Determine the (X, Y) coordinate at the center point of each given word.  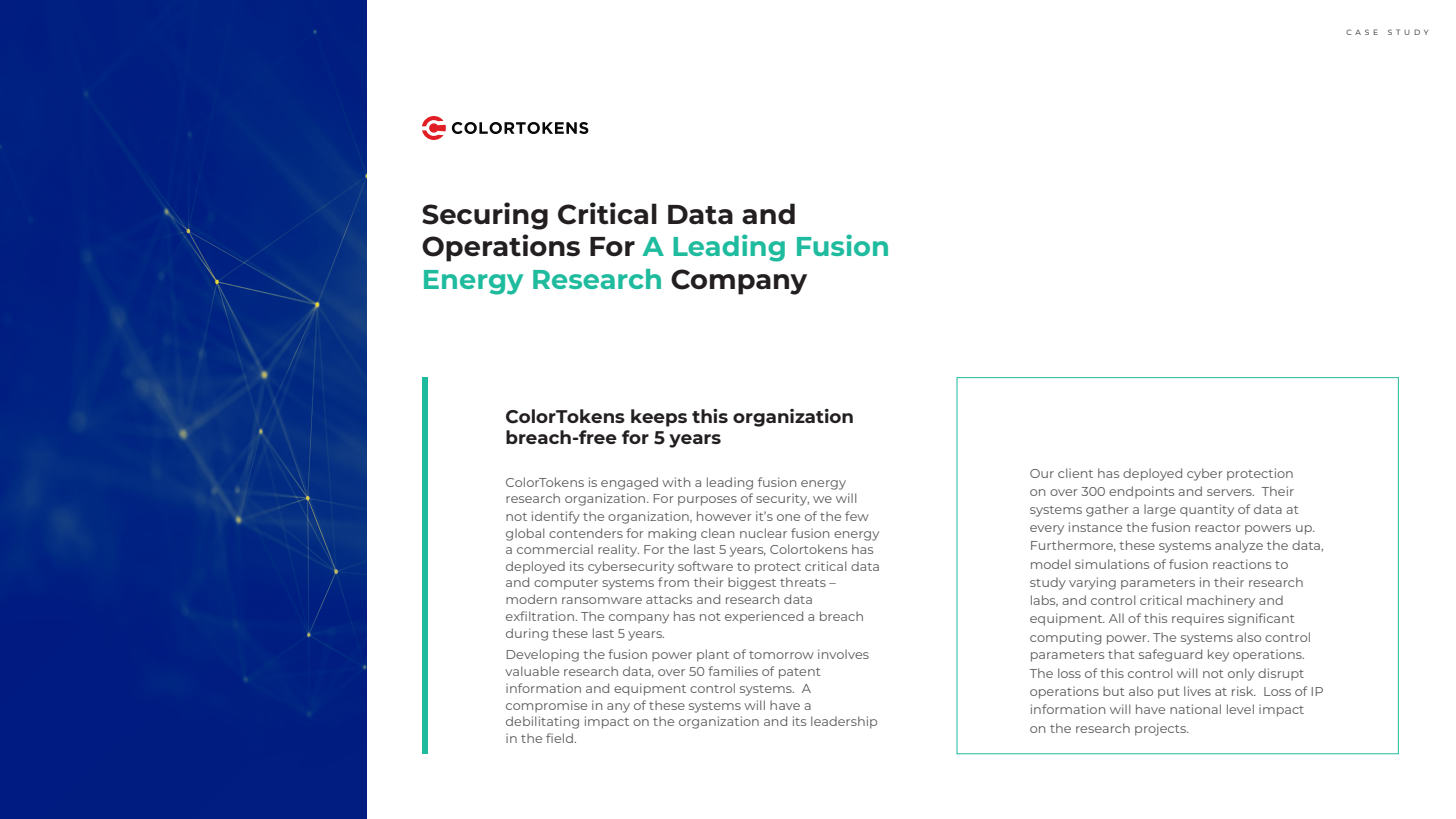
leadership (844, 722)
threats (803, 582)
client (1075, 473)
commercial (555, 549)
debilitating (542, 722)
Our (1042, 473)
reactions (1242, 564)
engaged (629, 483)
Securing (485, 216)
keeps (659, 418)
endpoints (1141, 492)
